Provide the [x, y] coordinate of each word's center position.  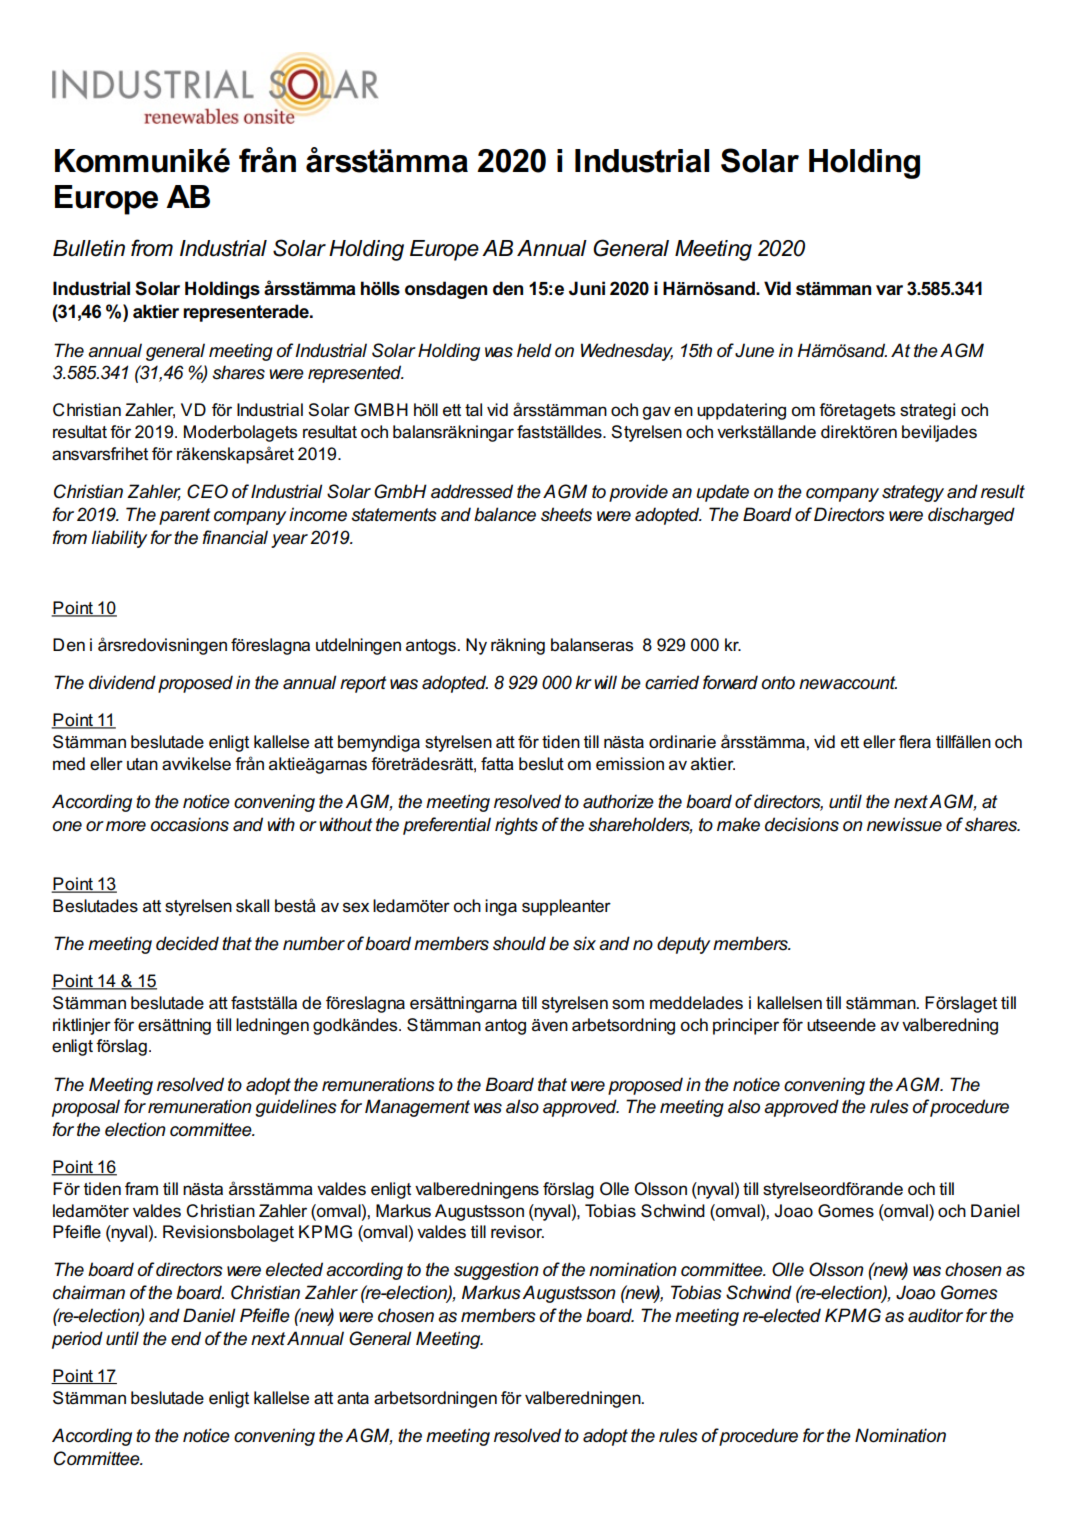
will [605, 682]
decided [187, 943]
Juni [587, 288]
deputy [683, 945]
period [77, 1340]
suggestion [496, 1271]
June [754, 350]
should [519, 943]
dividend [122, 682]
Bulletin [89, 248]
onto [778, 683]
